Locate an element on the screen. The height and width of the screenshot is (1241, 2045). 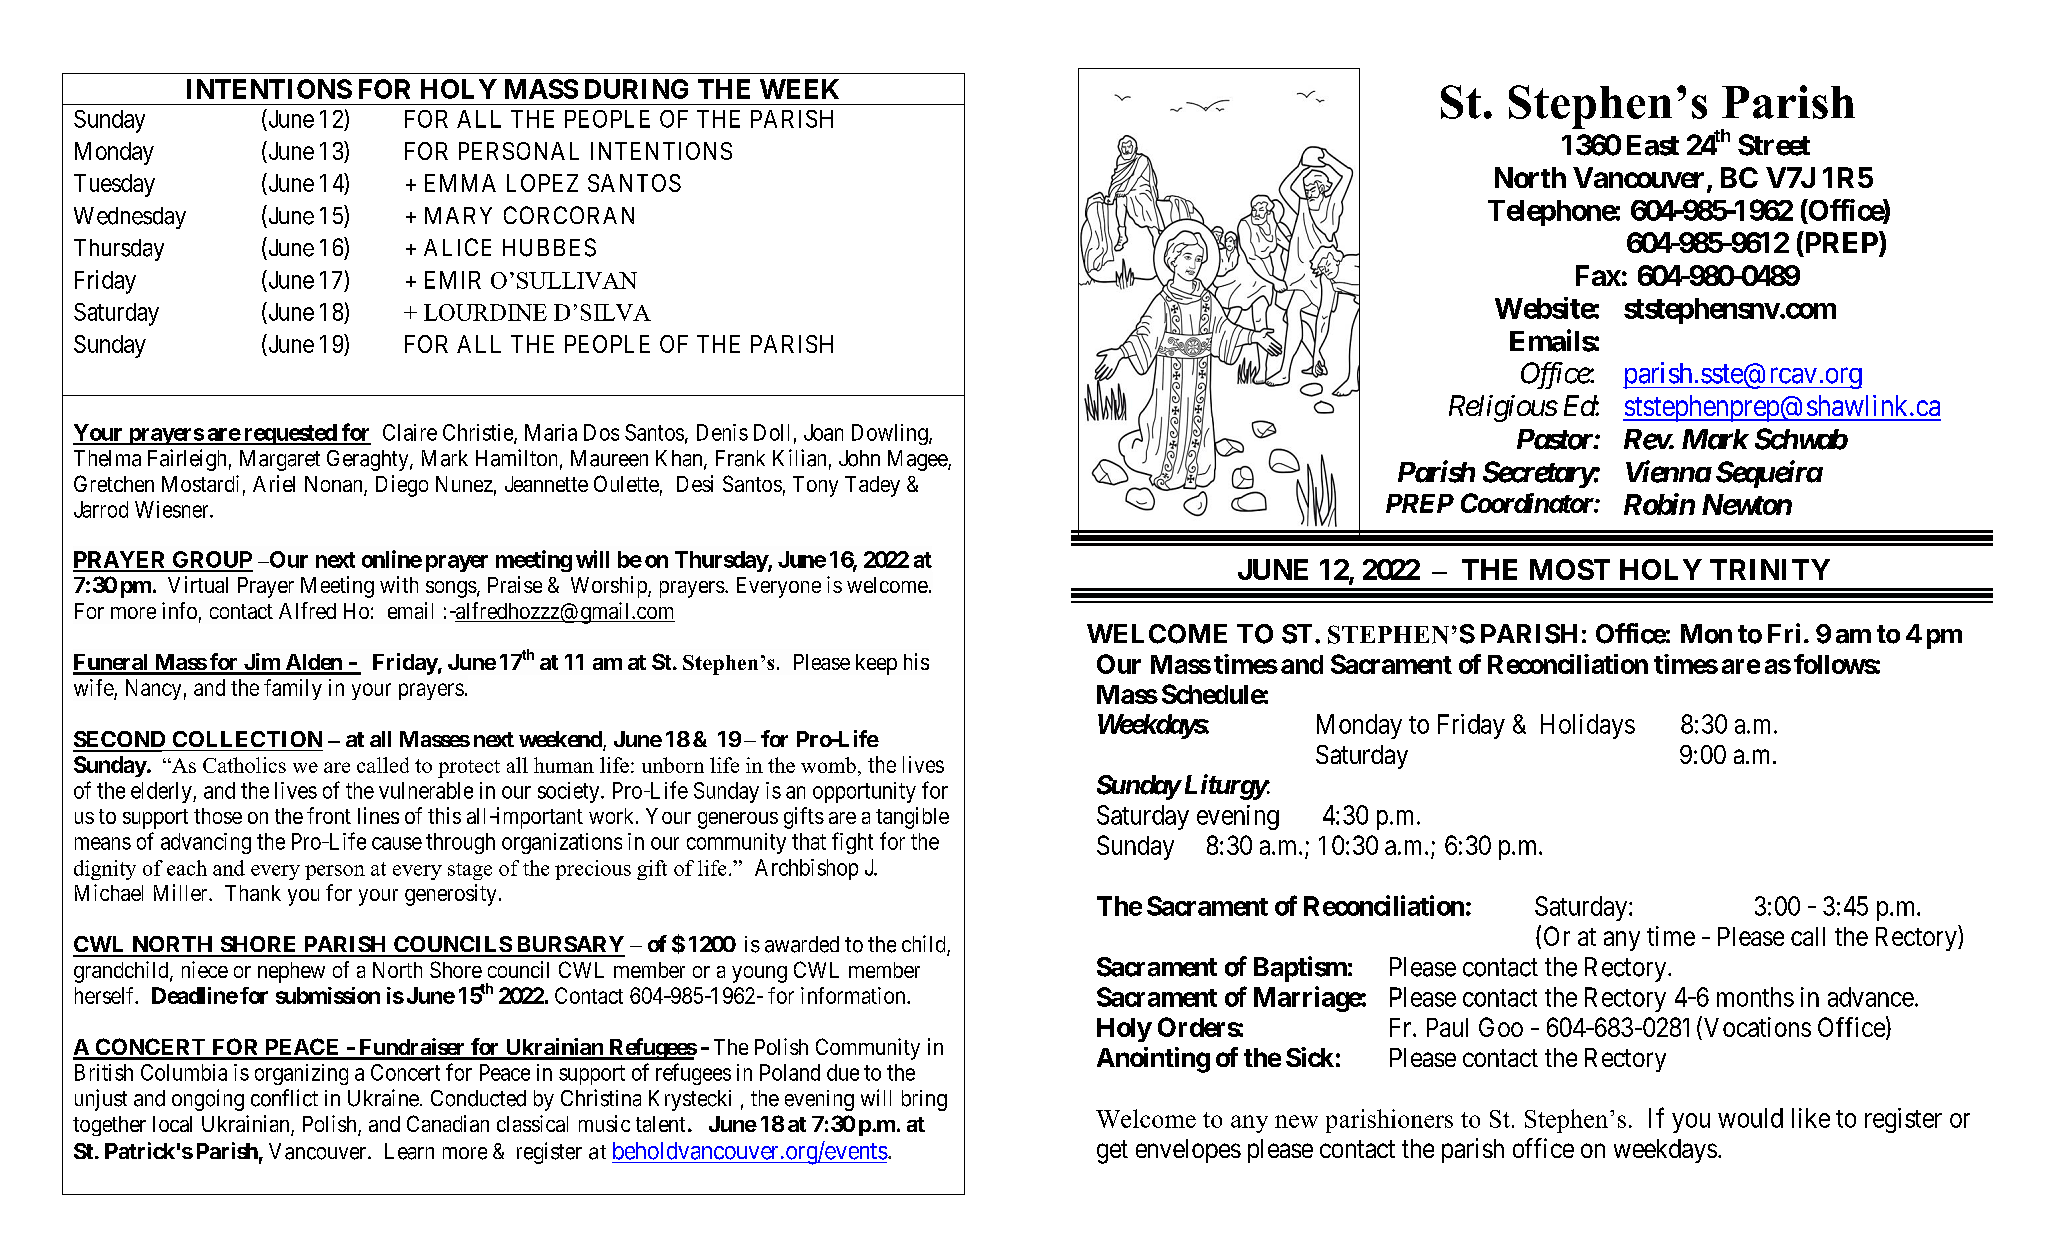
with is located at coordinates (399, 584).
